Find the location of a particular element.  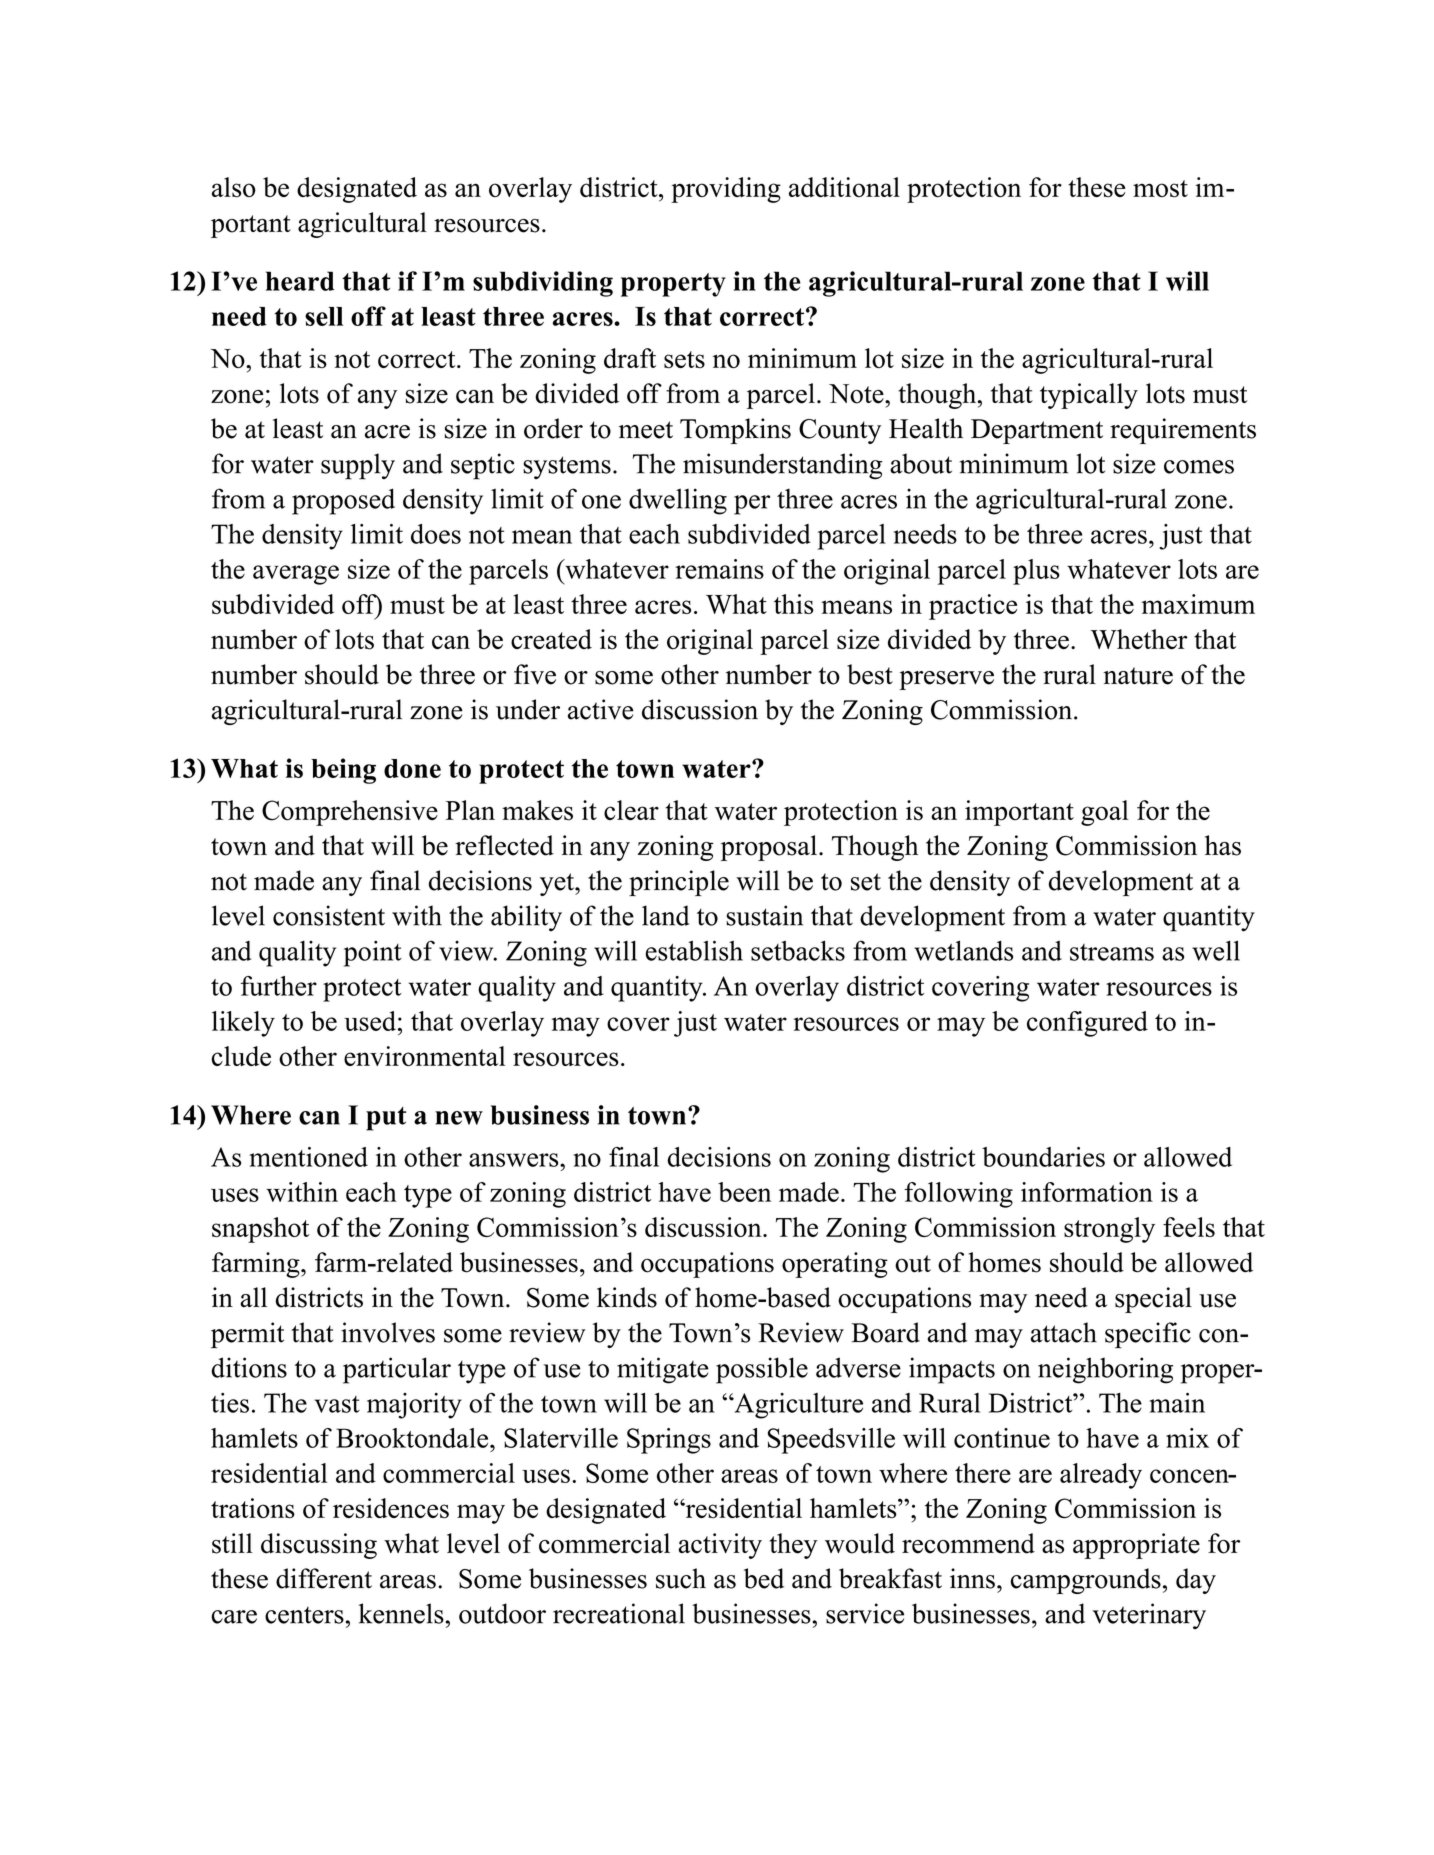

most is located at coordinates (1160, 189).
